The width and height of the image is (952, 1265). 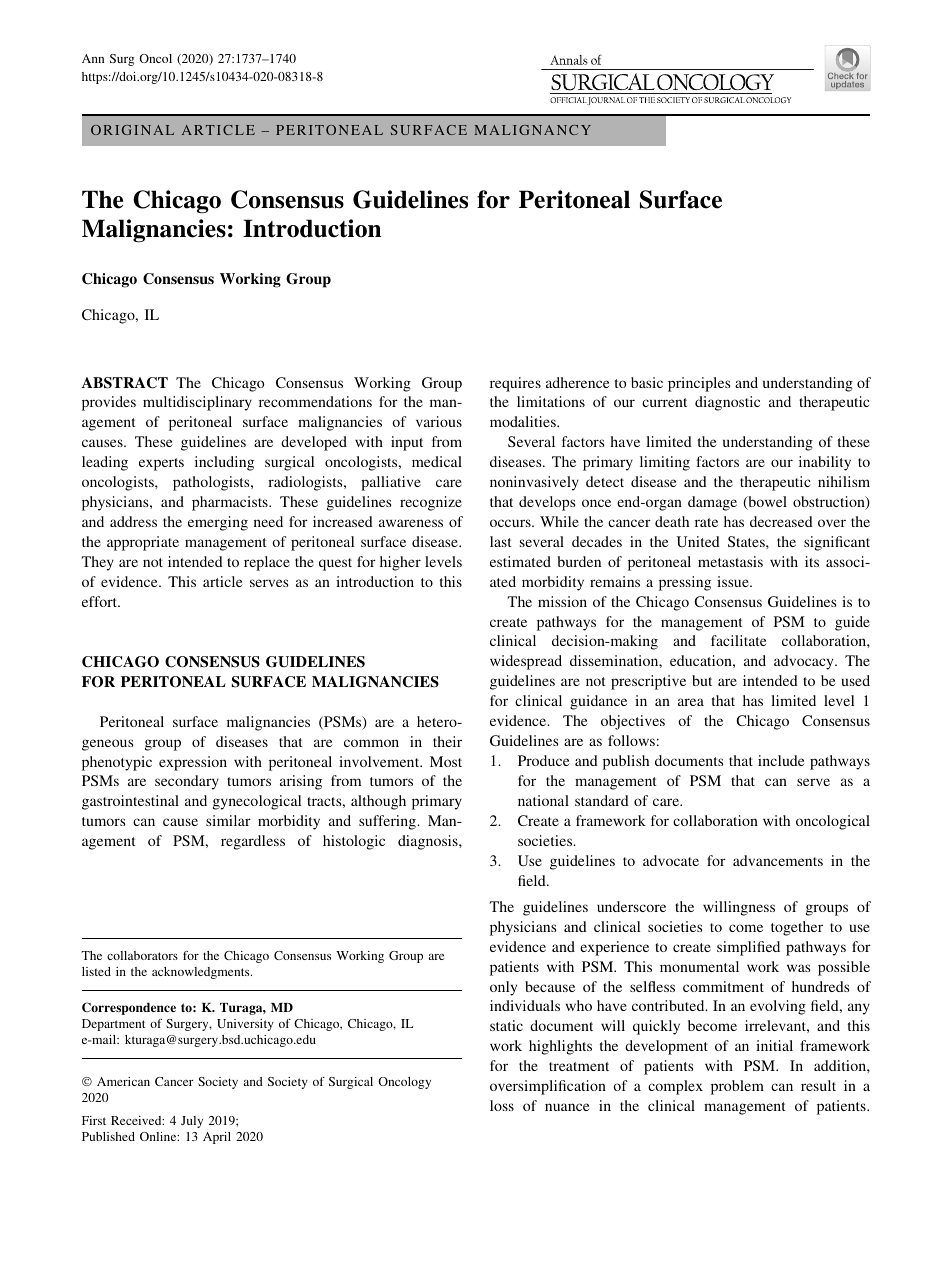 I want to click on effort, so click(x=101, y=601).
